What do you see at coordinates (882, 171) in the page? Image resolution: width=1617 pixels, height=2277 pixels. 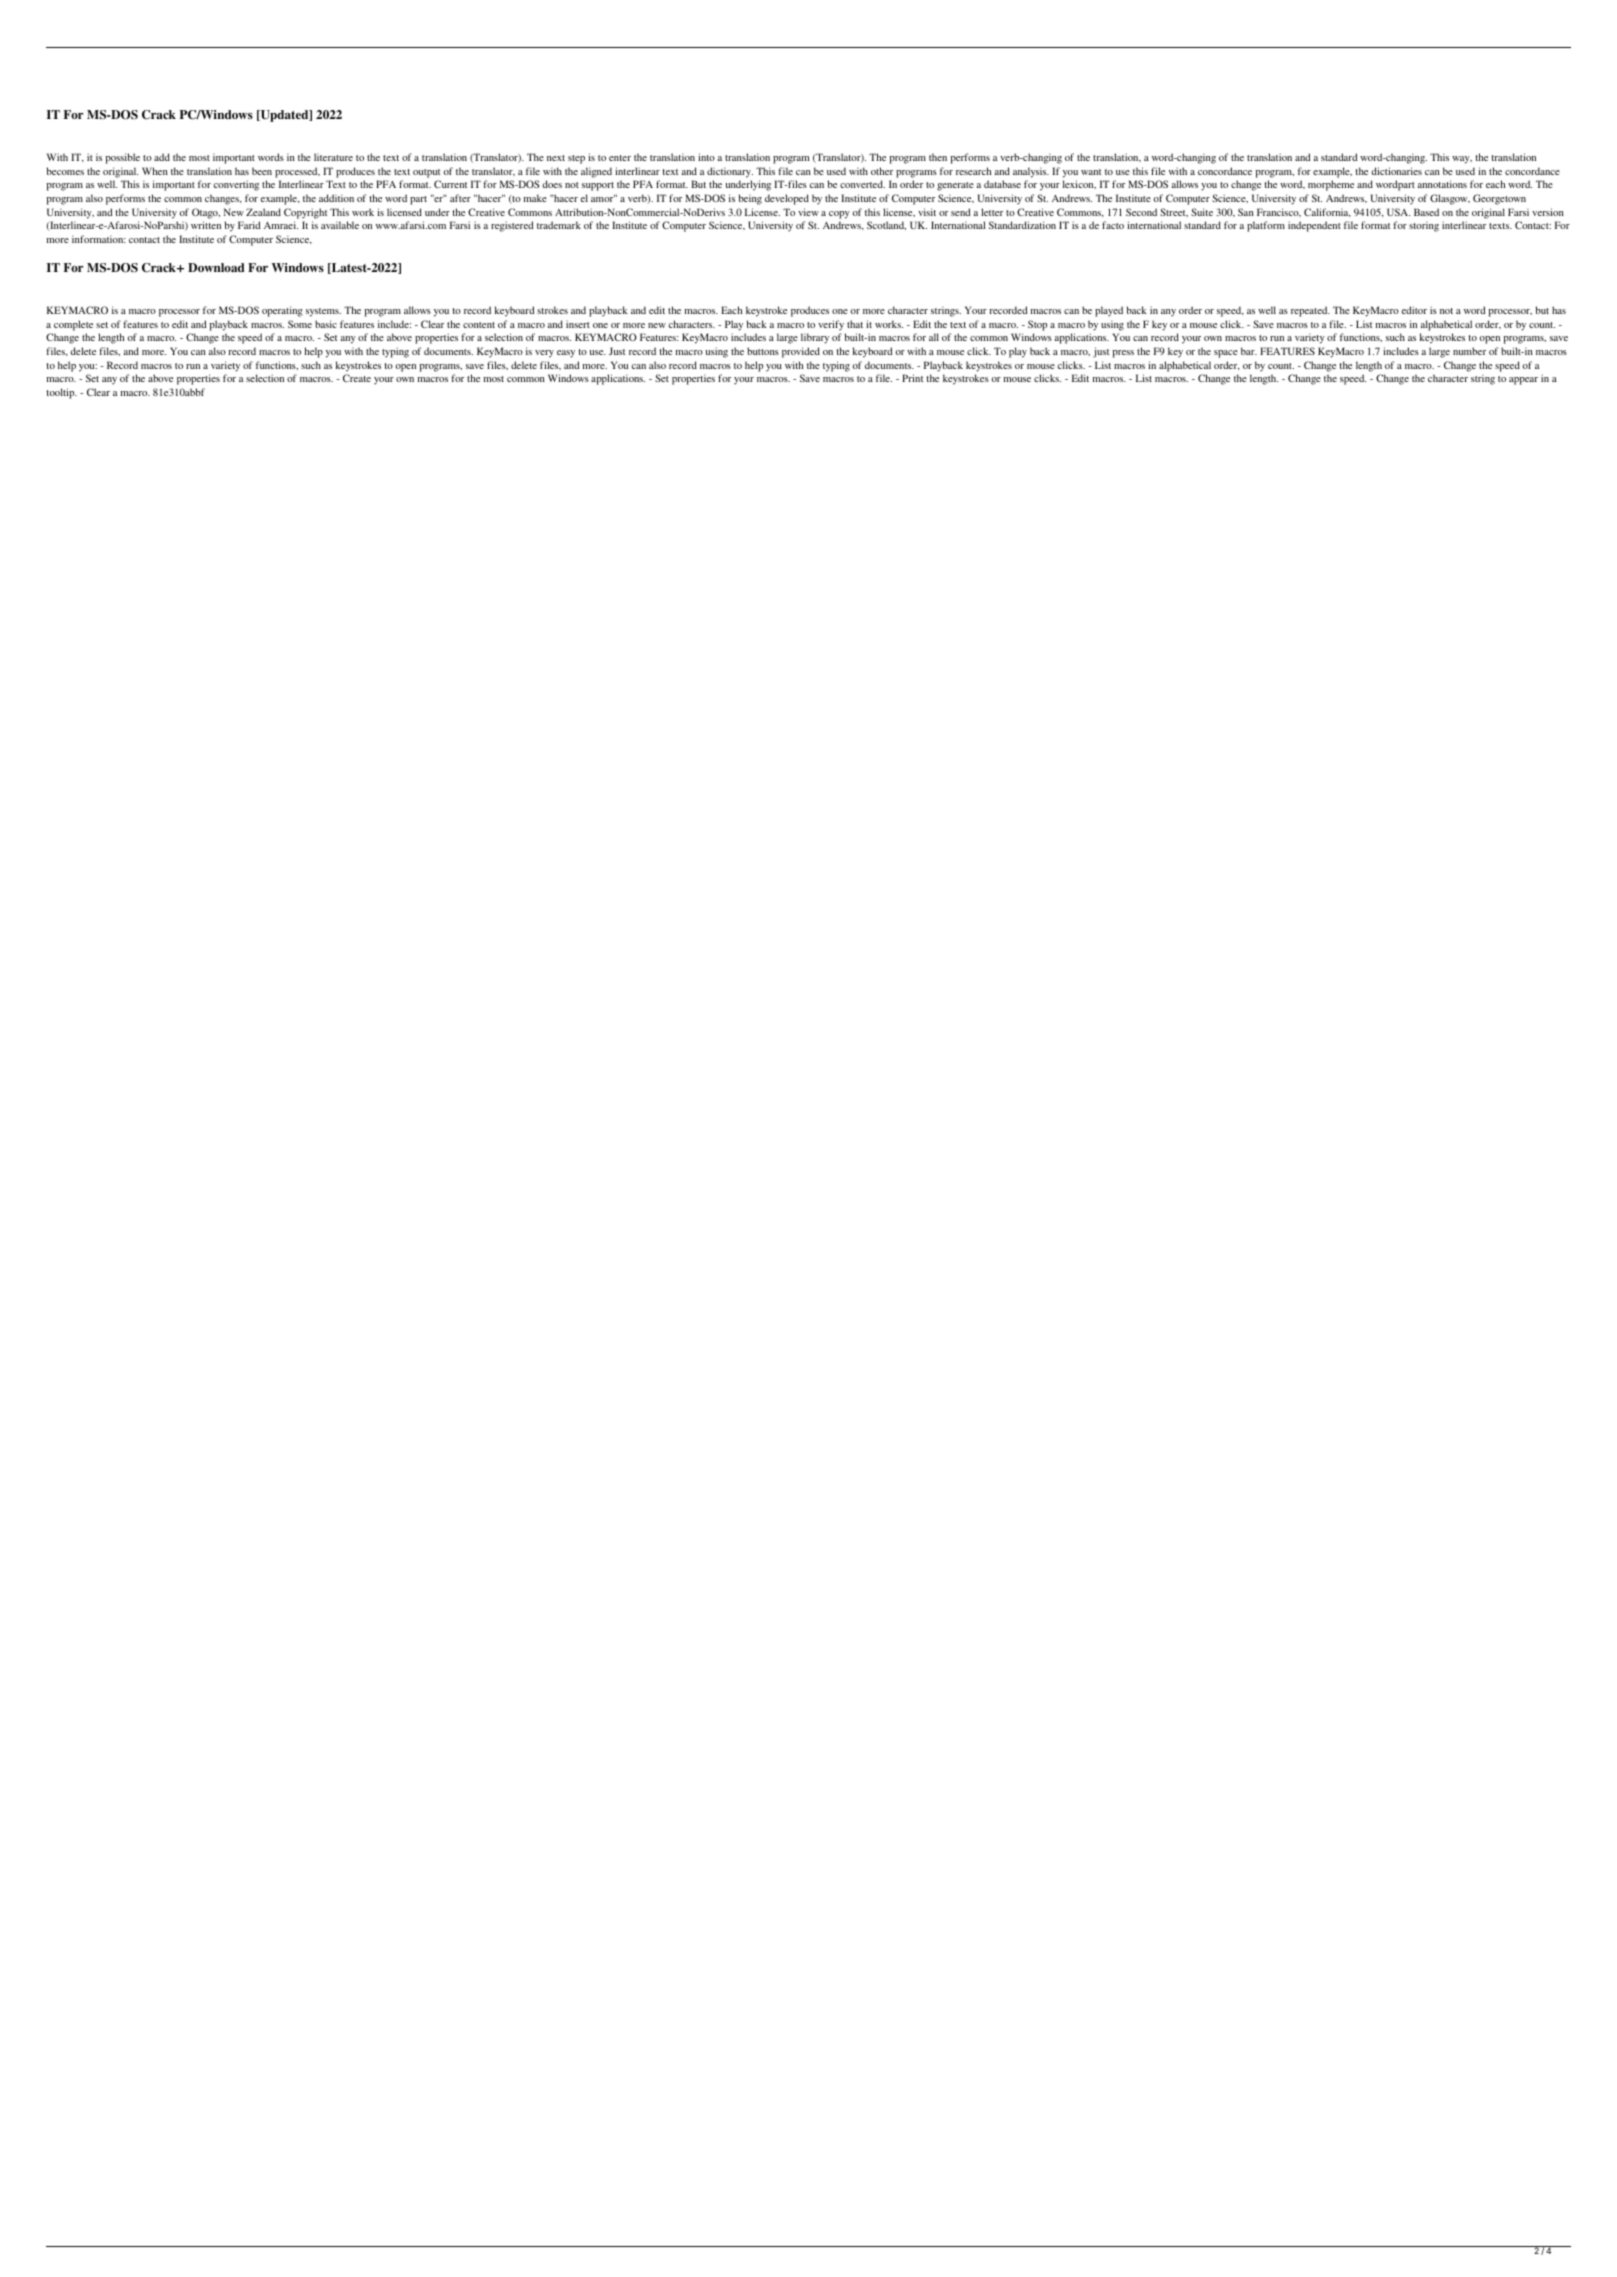 I see `other` at bounding box center [882, 171].
